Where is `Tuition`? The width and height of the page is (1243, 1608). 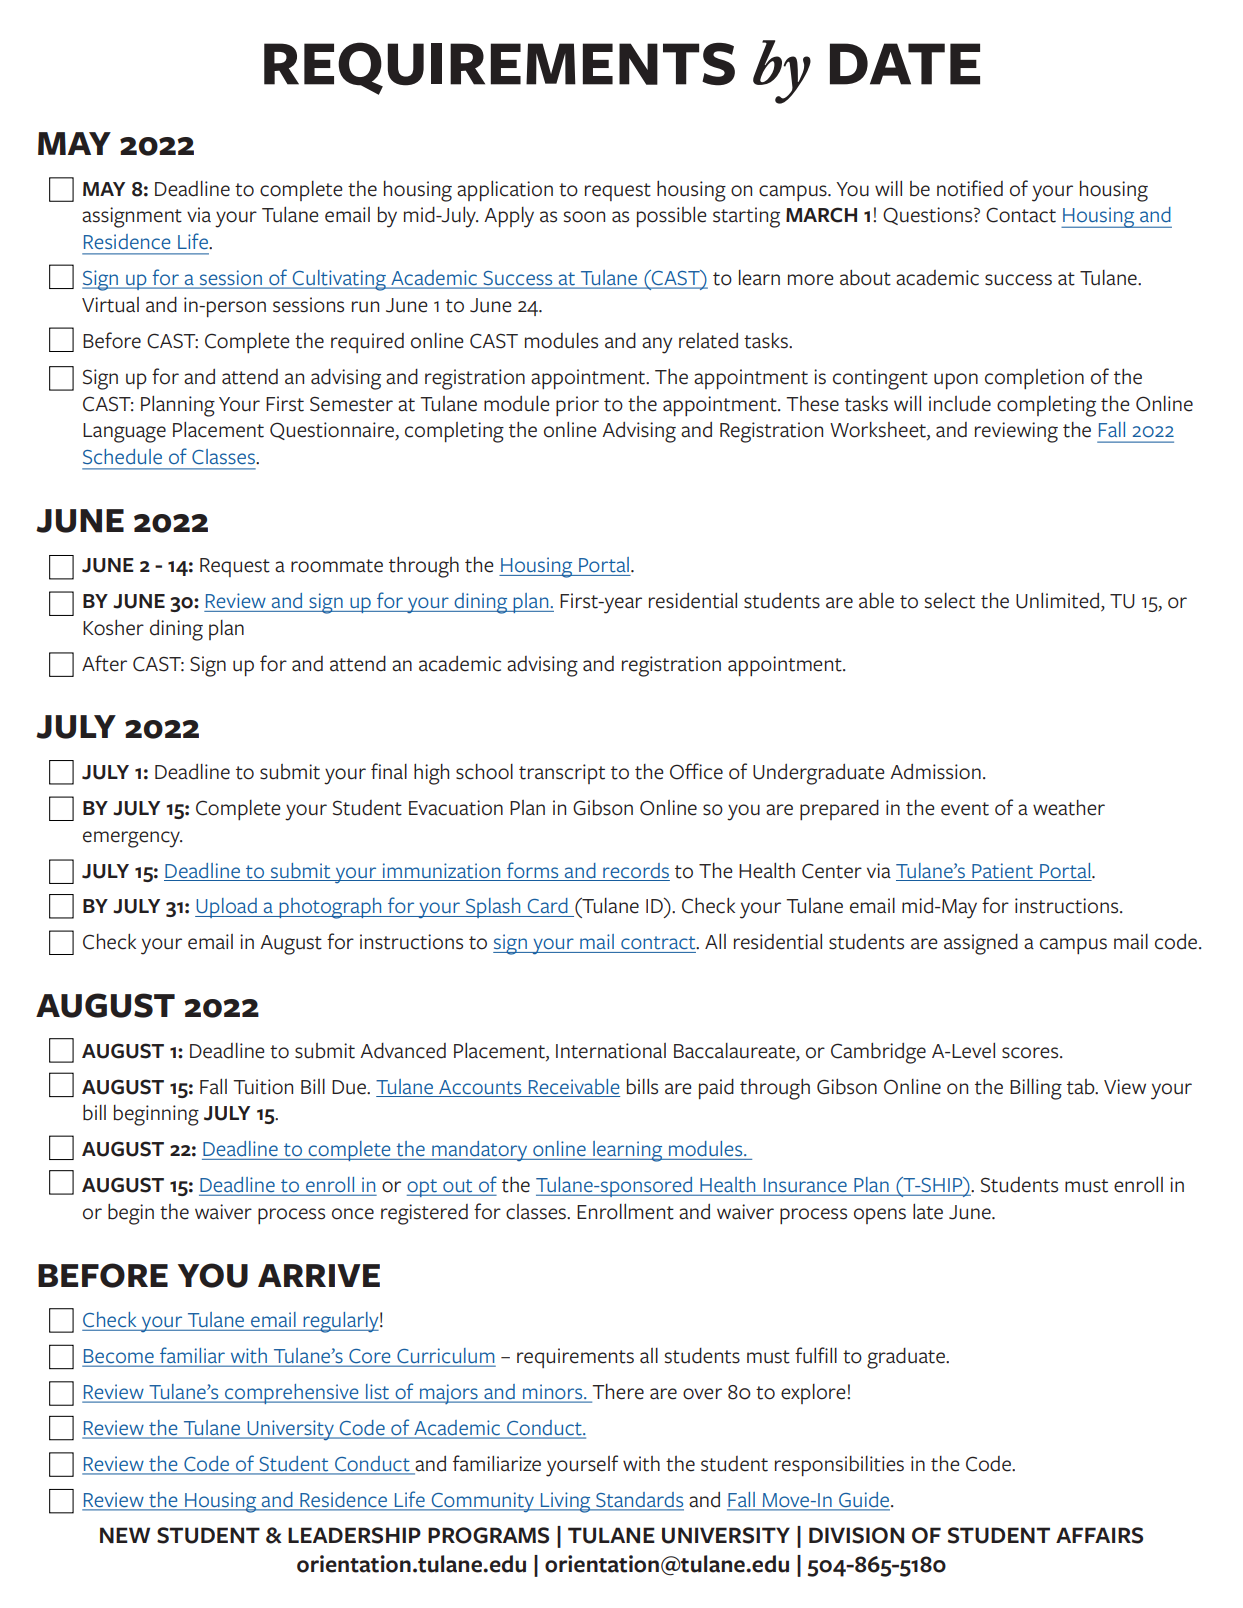 Tuition is located at coordinates (263, 1087).
